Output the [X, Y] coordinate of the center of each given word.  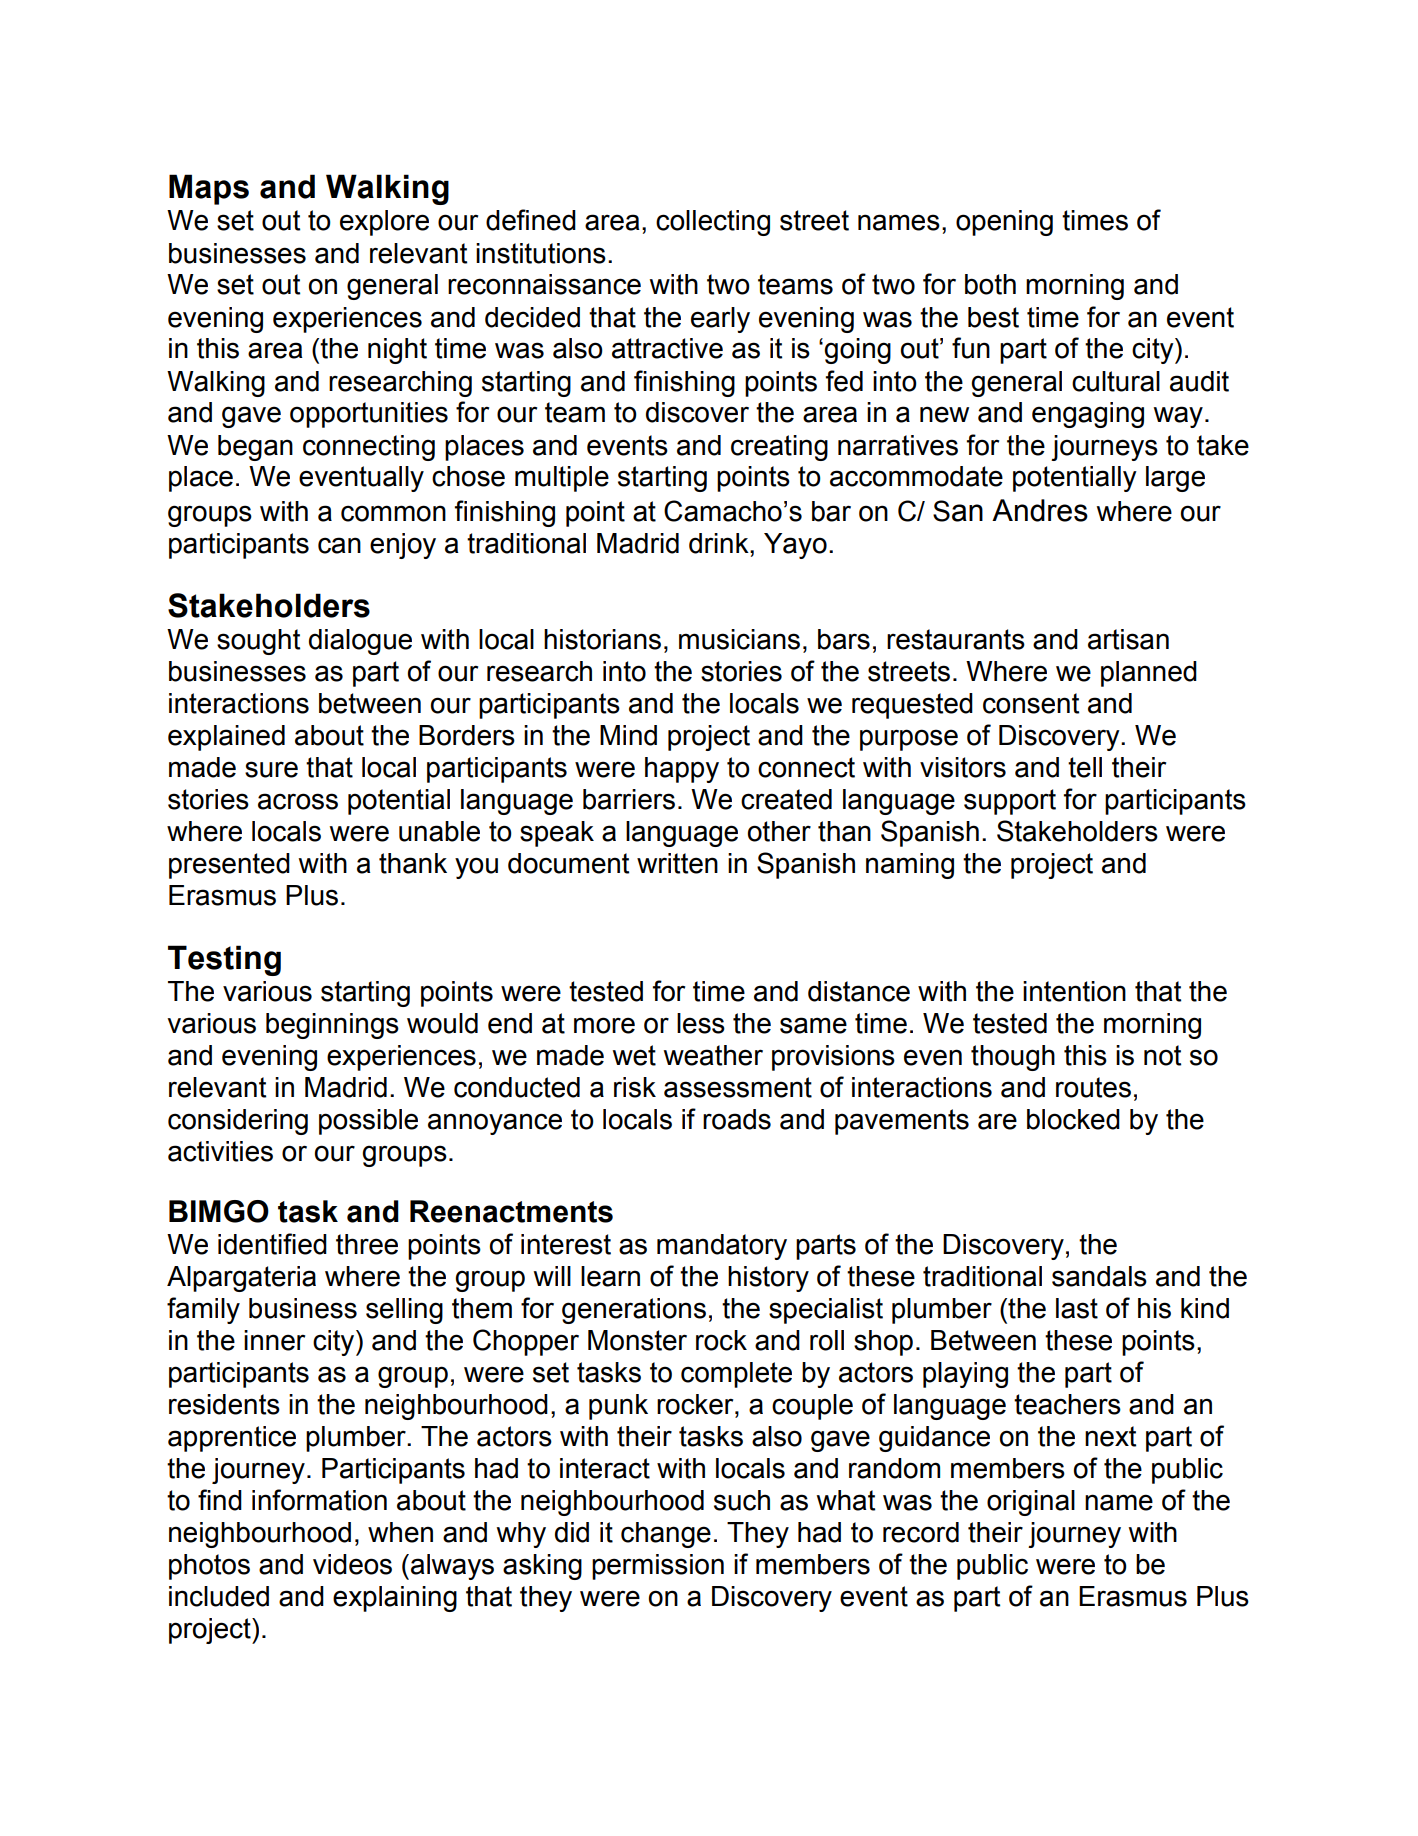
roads [737, 1119]
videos [352, 1564]
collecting [713, 223]
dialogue [360, 642]
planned [1149, 674]
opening [1004, 223]
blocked [1073, 1119]
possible [368, 1122]
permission [658, 1567]
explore [384, 223]
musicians [739, 639]
